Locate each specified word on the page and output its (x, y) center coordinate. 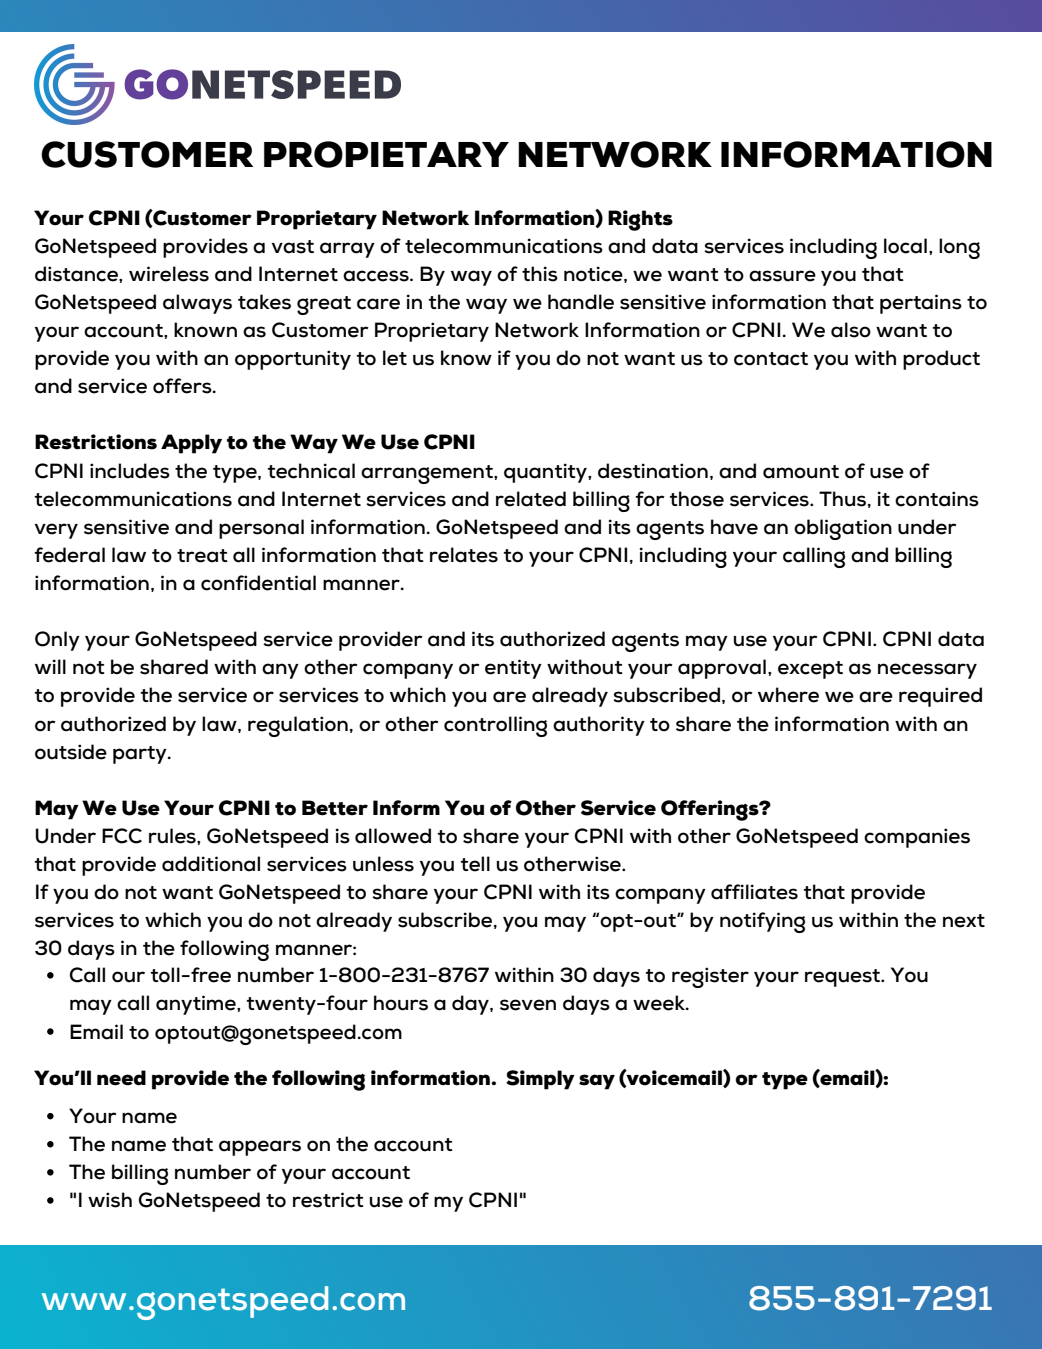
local (905, 246)
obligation (843, 529)
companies (917, 838)
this (540, 274)
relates (464, 555)
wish (110, 1200)
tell (475, 864)
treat (202, 556)
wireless (169, 274)
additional (211, 864)
